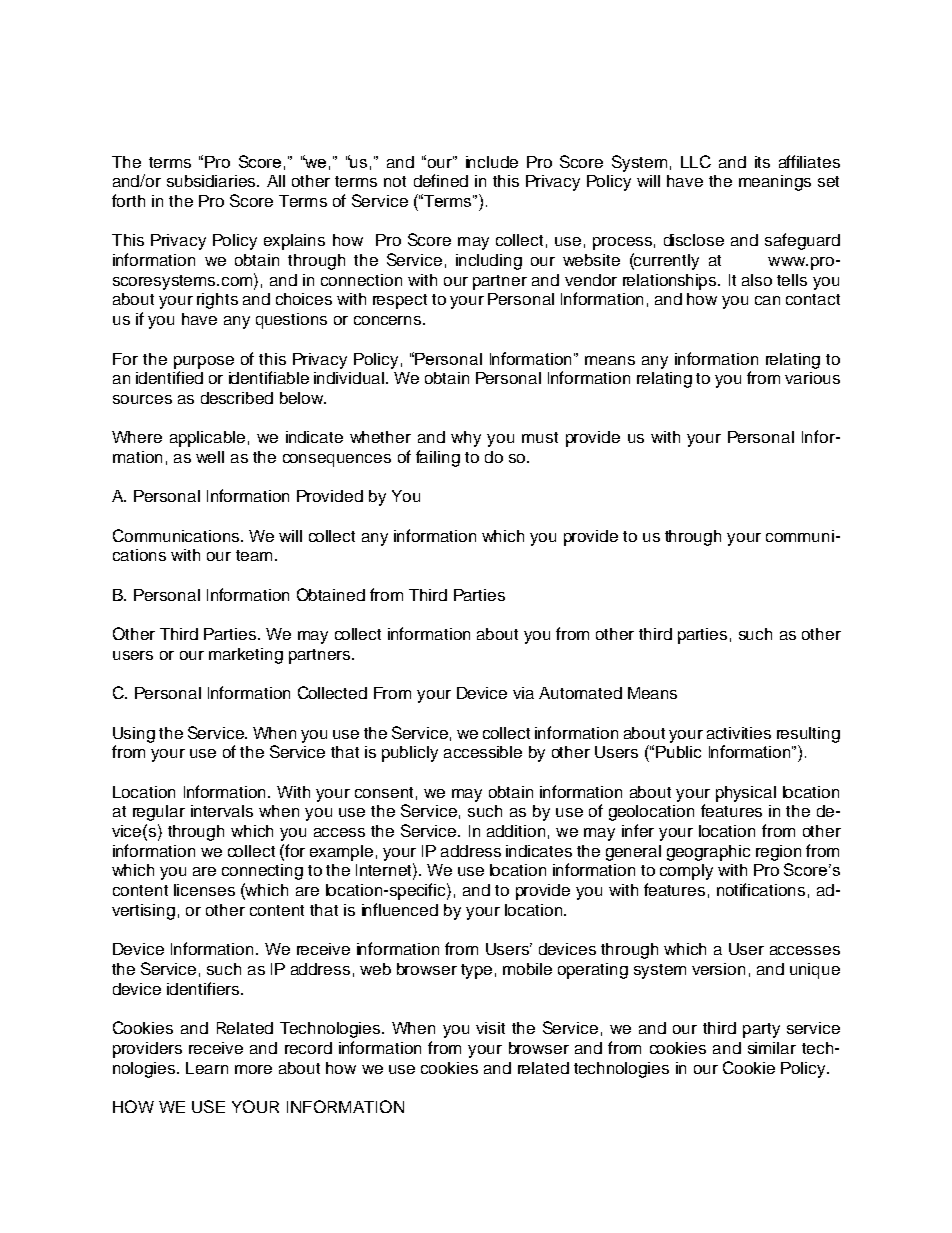  Describe the element at coordinates (739, 733) in the image. I see `activities` at that location.
